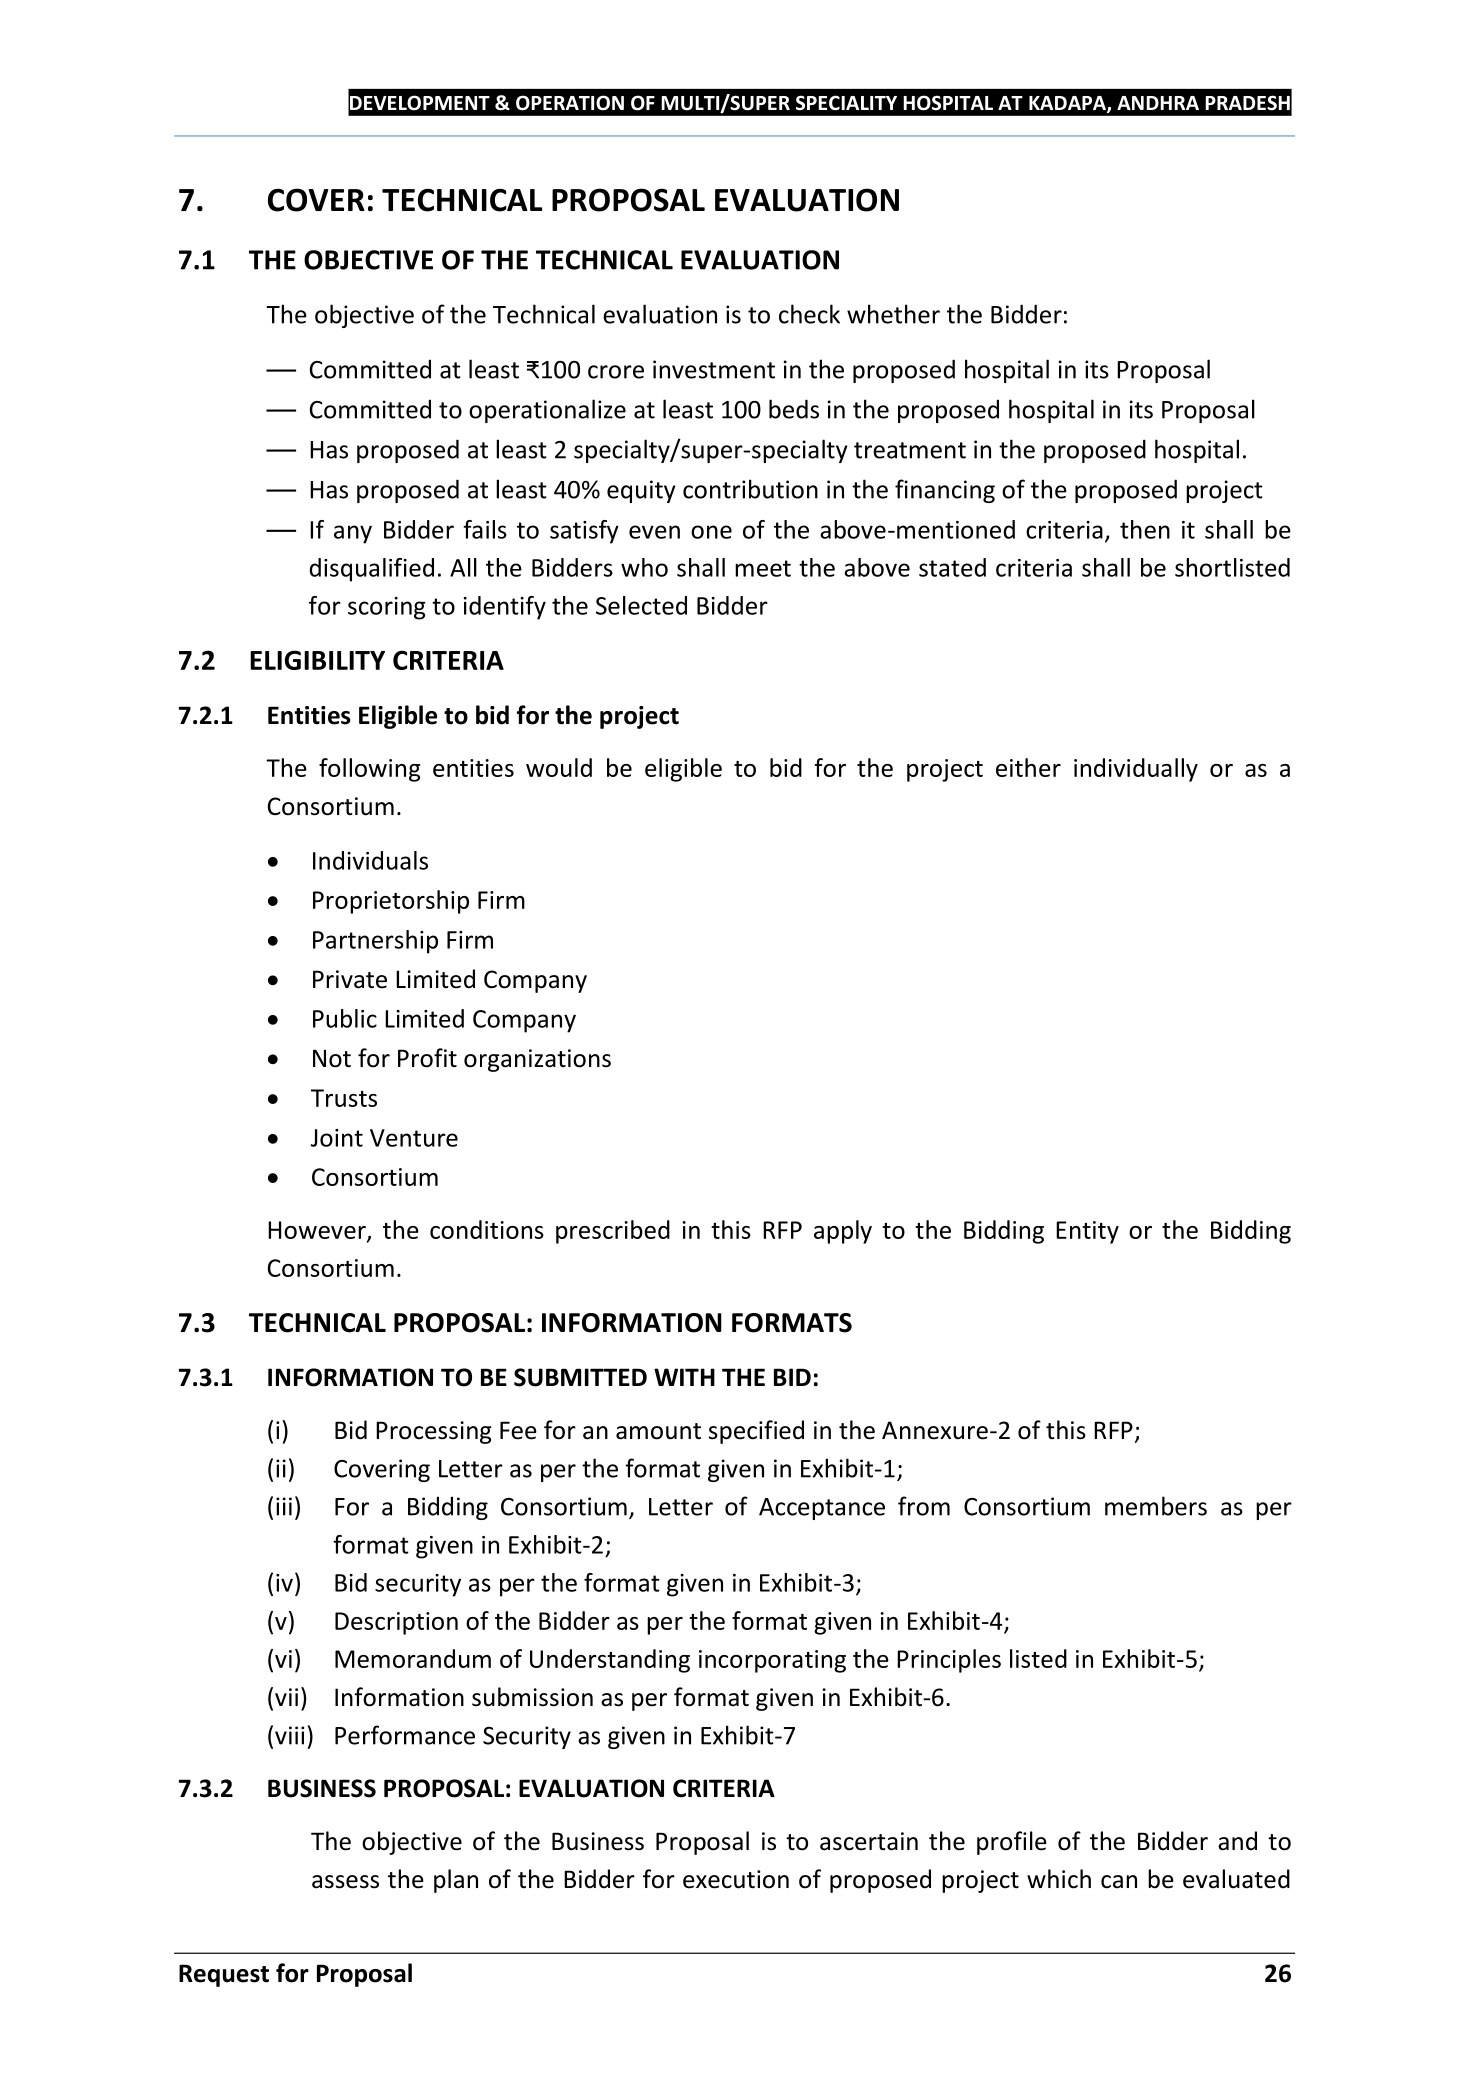 Image resolution: width=1469 pixels, height=2078 pixels. Describe the element at coordinates (345, 1882) in the screenshot. I see `assess` at that location.
